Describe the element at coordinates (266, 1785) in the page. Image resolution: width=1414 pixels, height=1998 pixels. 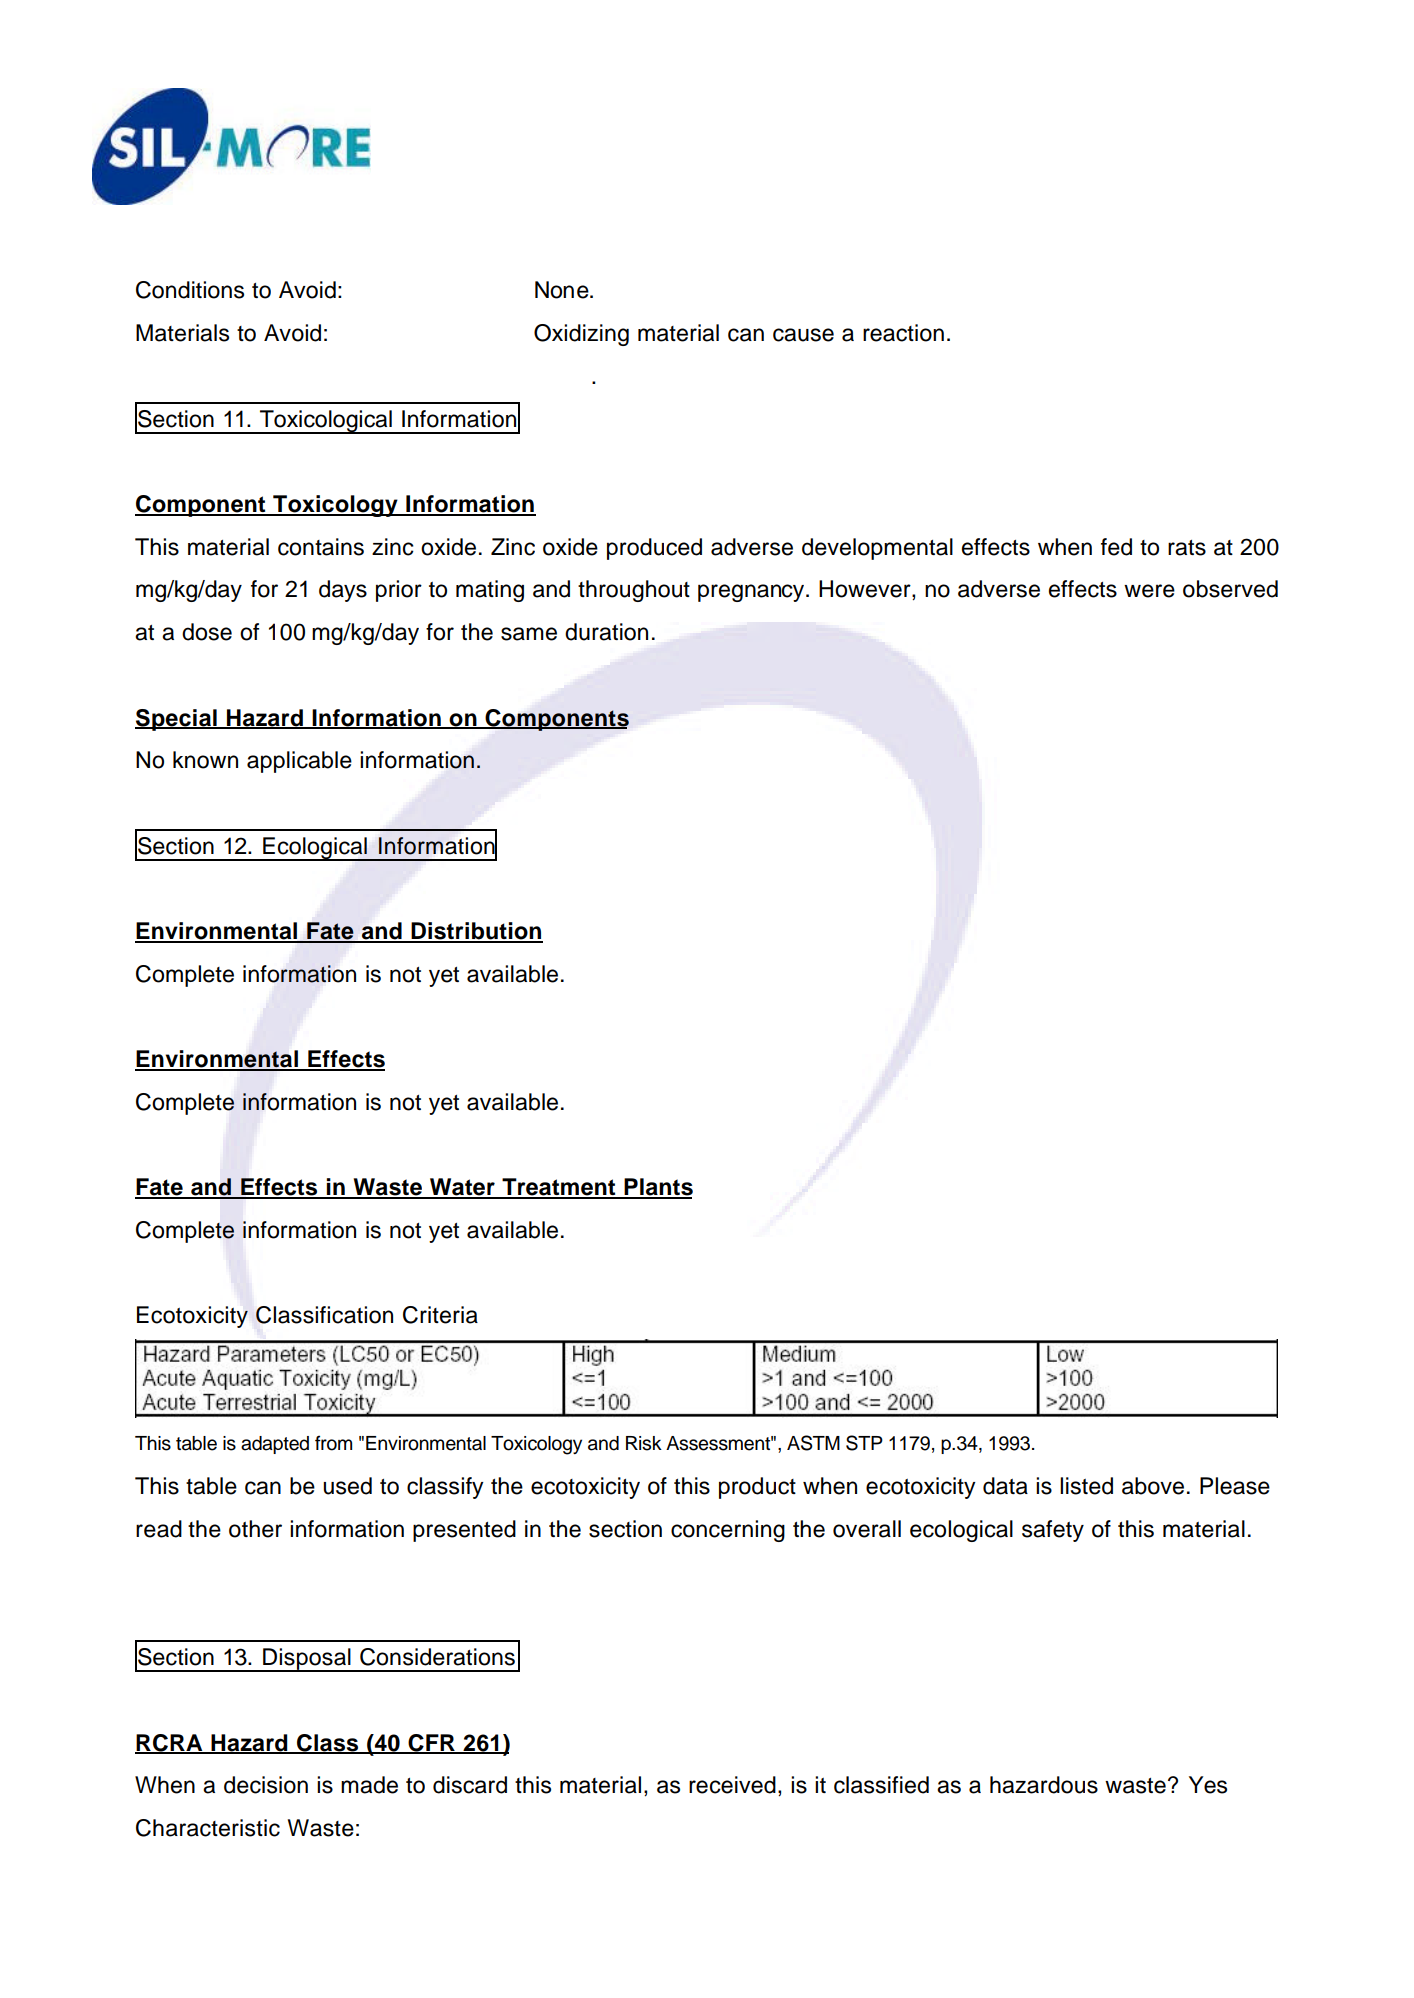
I see `decision` at that location.
